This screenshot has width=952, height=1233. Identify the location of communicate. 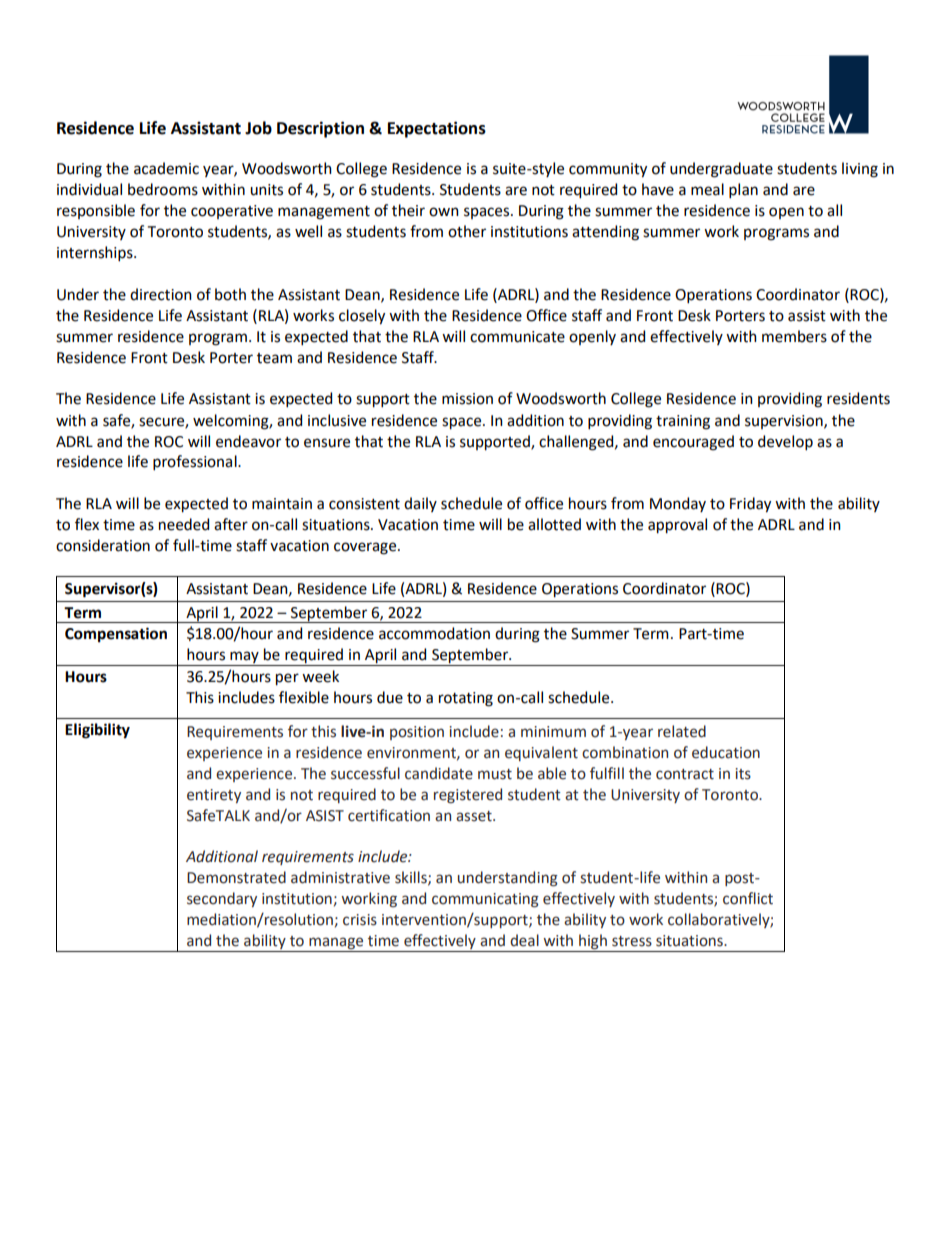
(517, 337).
